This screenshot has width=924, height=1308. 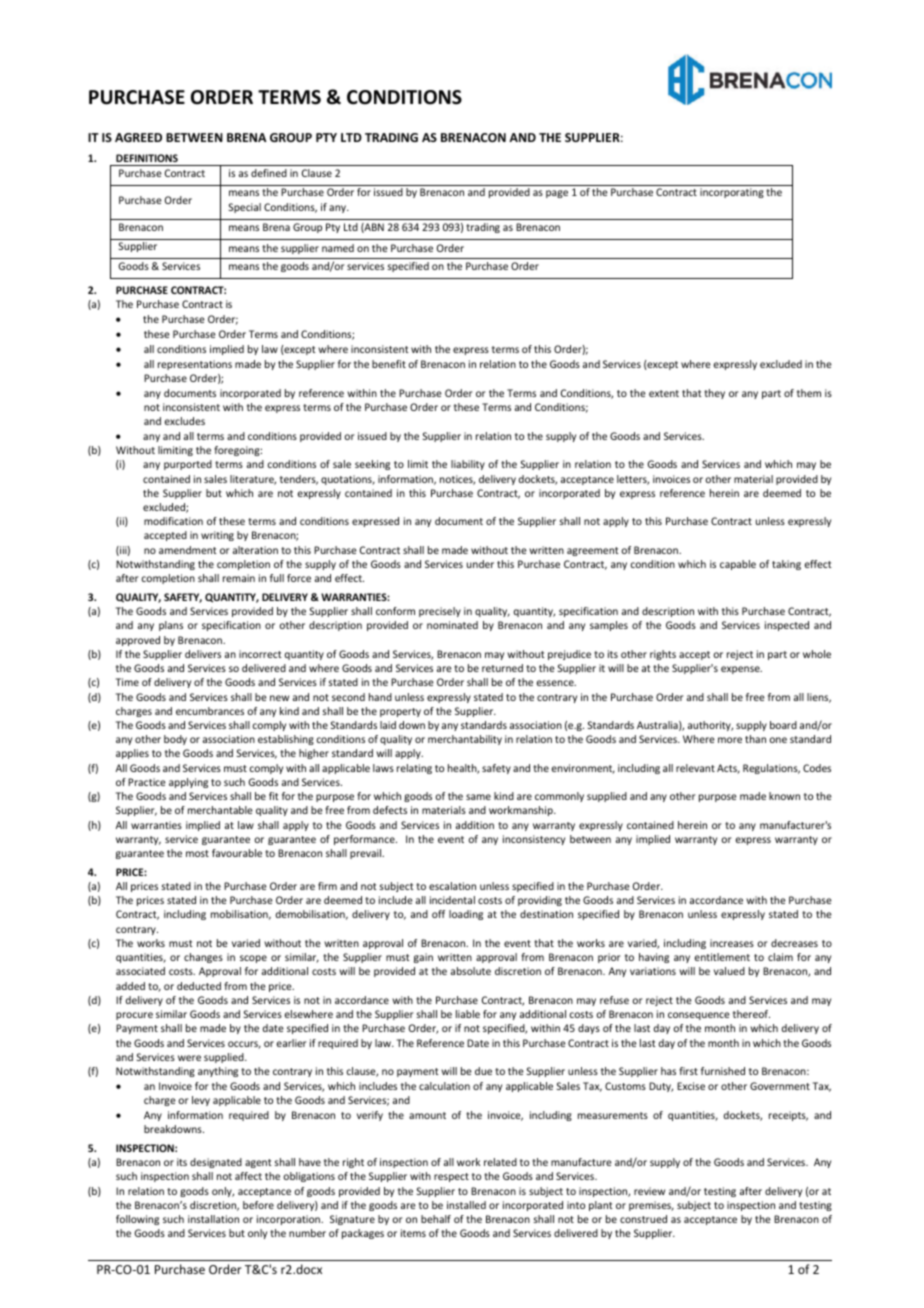 I want to click on incorporating, so click(x=732, y=193).
